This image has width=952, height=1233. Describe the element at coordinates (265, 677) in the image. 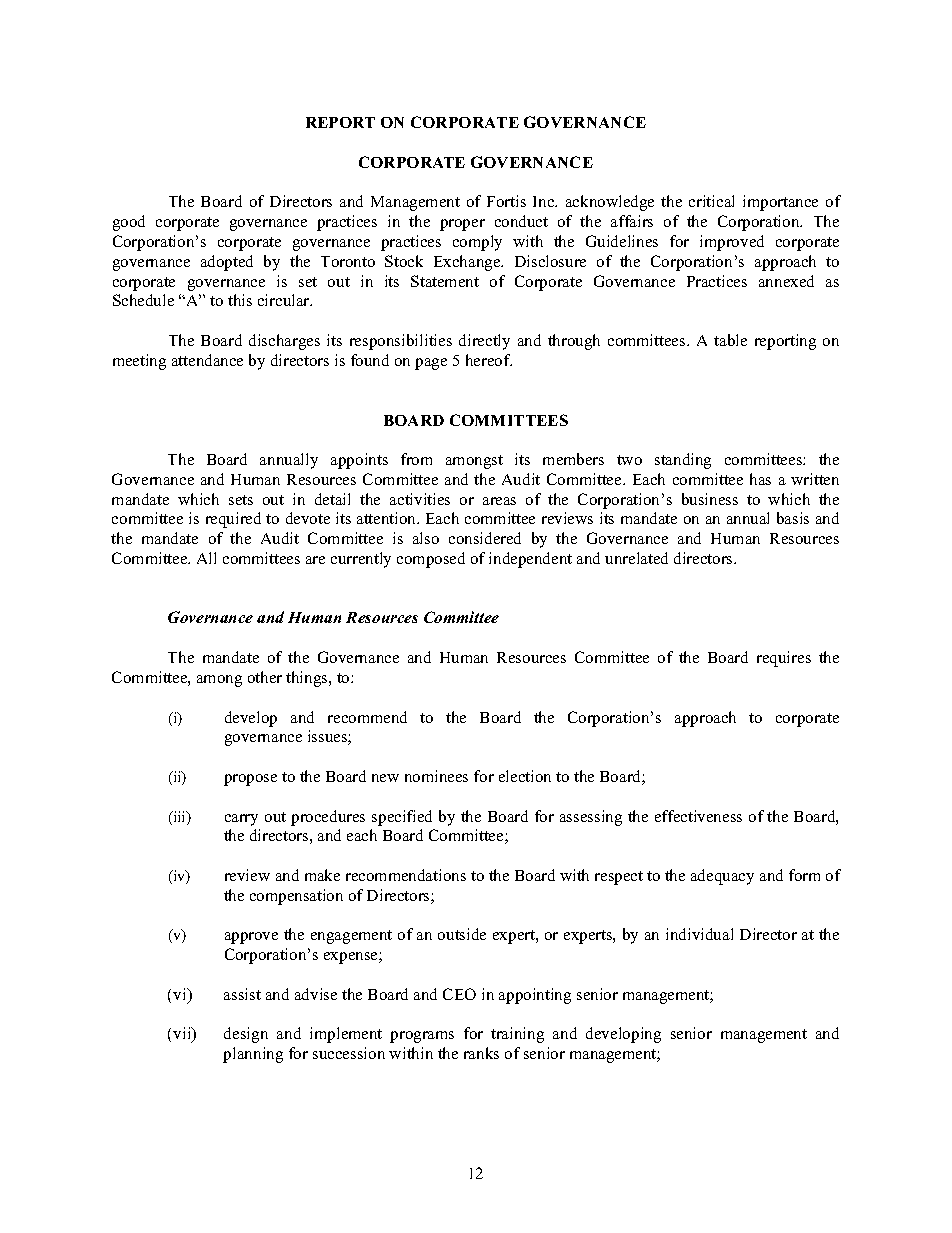

I see `other` at that location.
